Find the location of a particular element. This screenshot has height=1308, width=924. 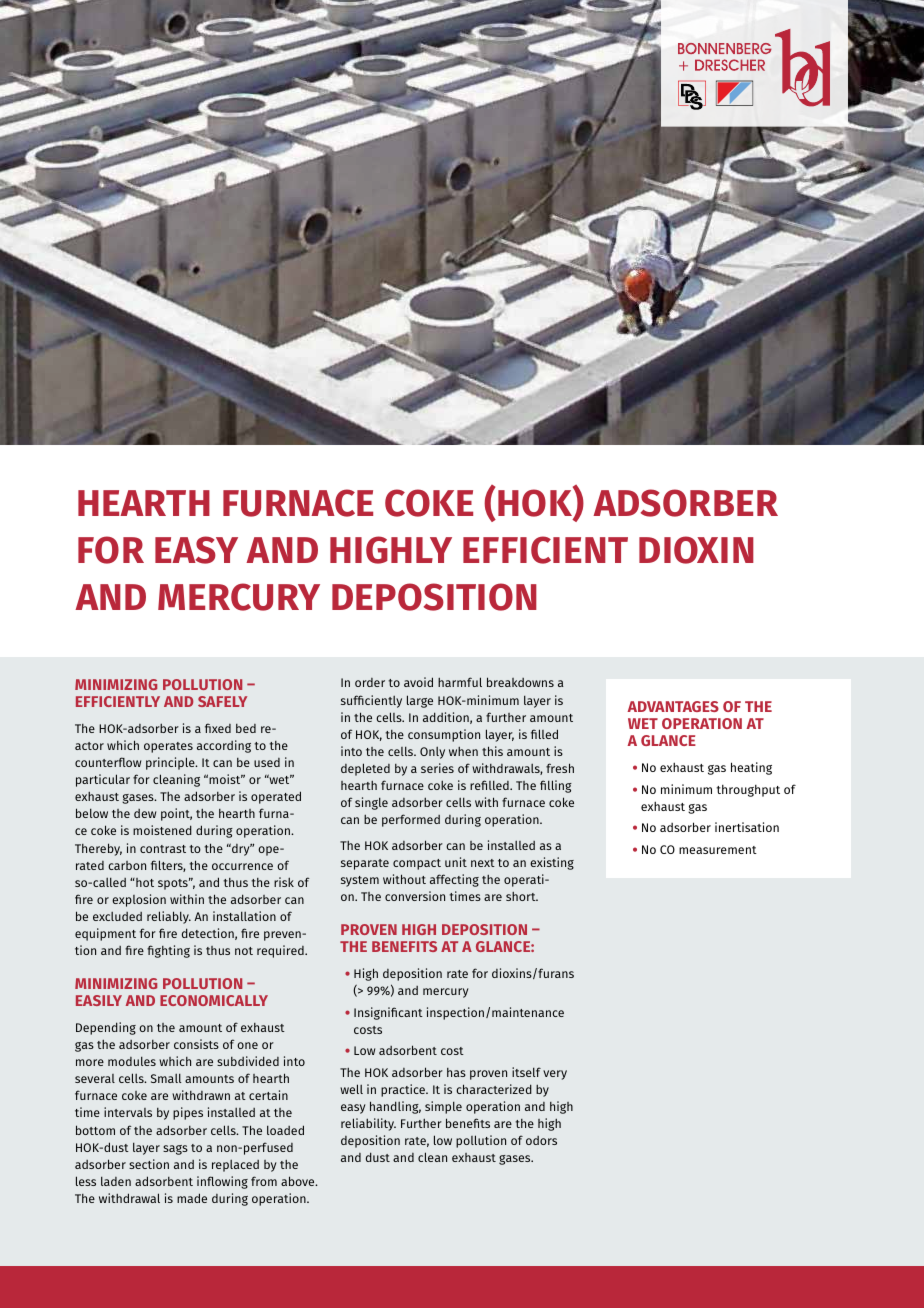

contrast is located at coordinates (163, 849).
